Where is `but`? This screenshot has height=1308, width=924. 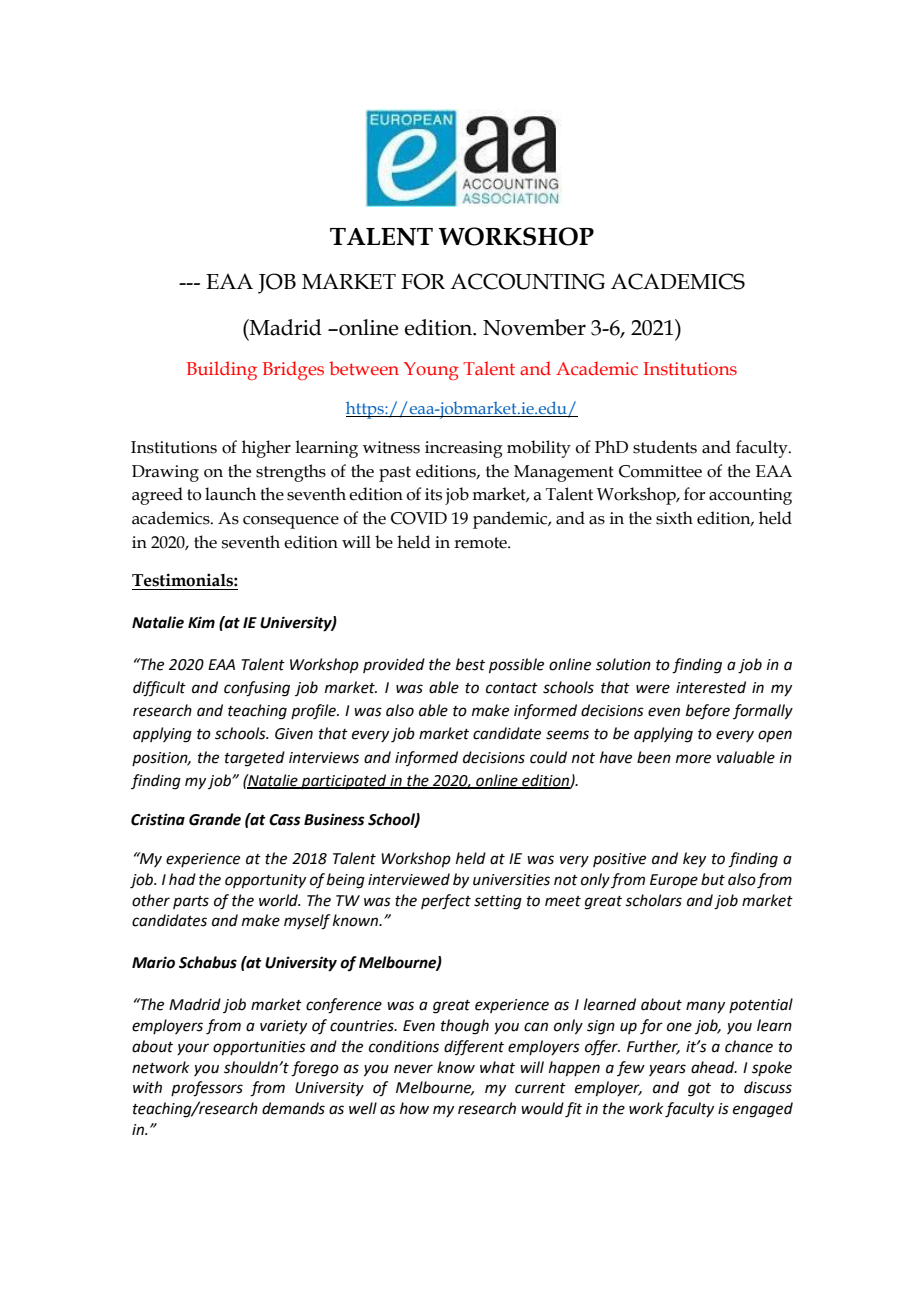 but is located at coordinates (713, 879).
